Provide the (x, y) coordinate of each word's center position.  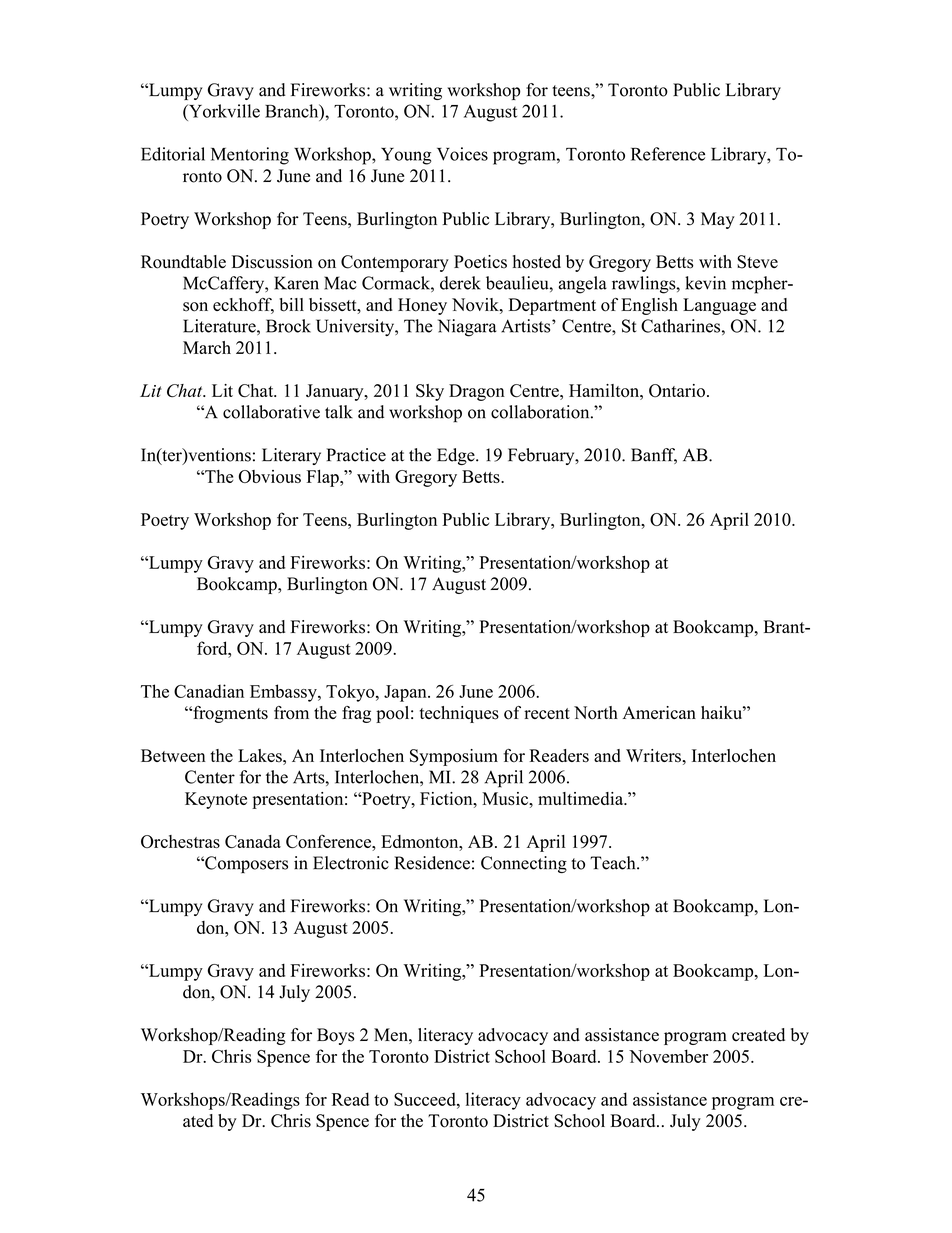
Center (210, 777)
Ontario (677, 391)
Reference (668, 154)
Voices (462, 154)
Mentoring (250, 156)
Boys (335, 1036)
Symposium (454, 757)
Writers (654, 755)
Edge (457, 456)
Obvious (270, 476)
